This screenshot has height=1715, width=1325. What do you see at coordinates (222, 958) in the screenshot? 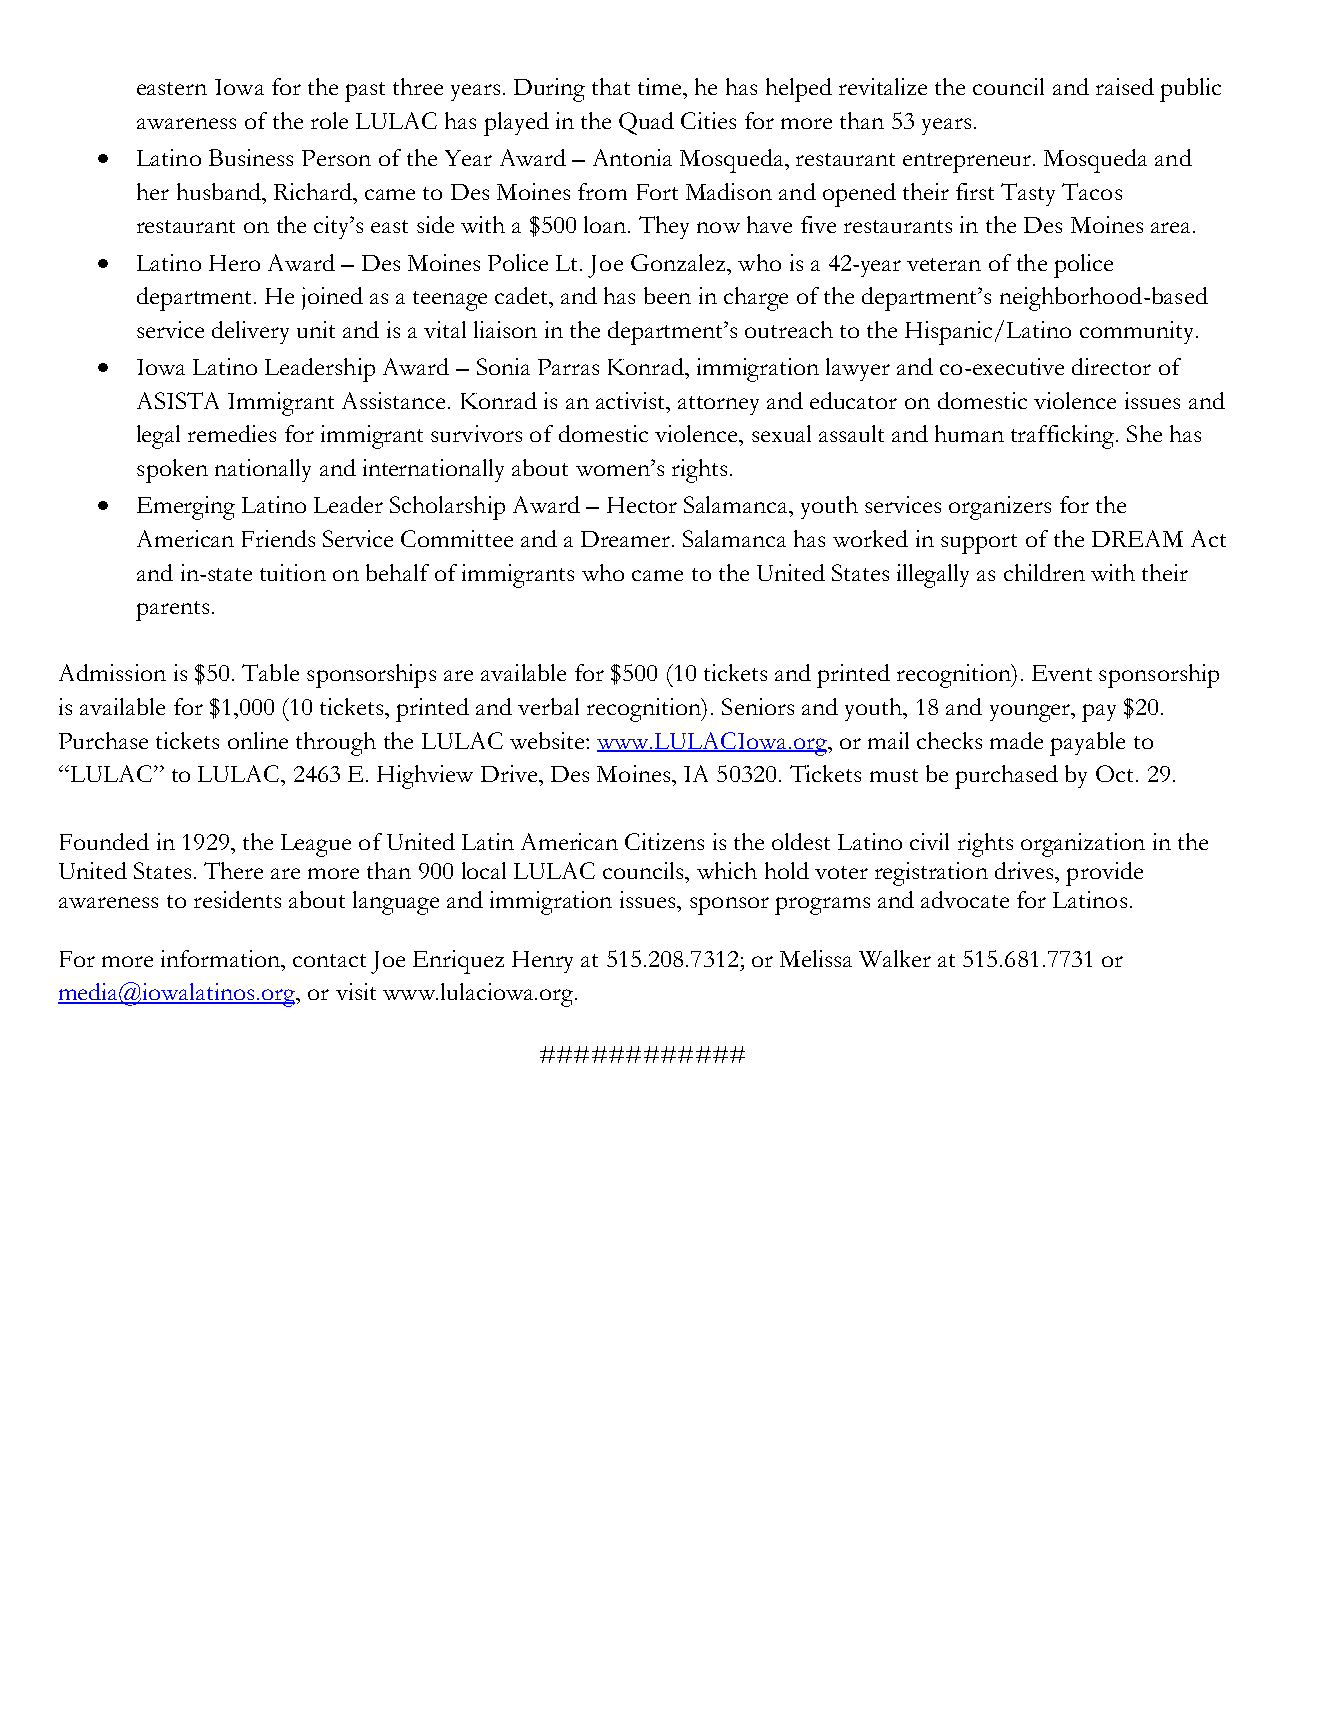
I see `information` at bounding box center [222, 958].
